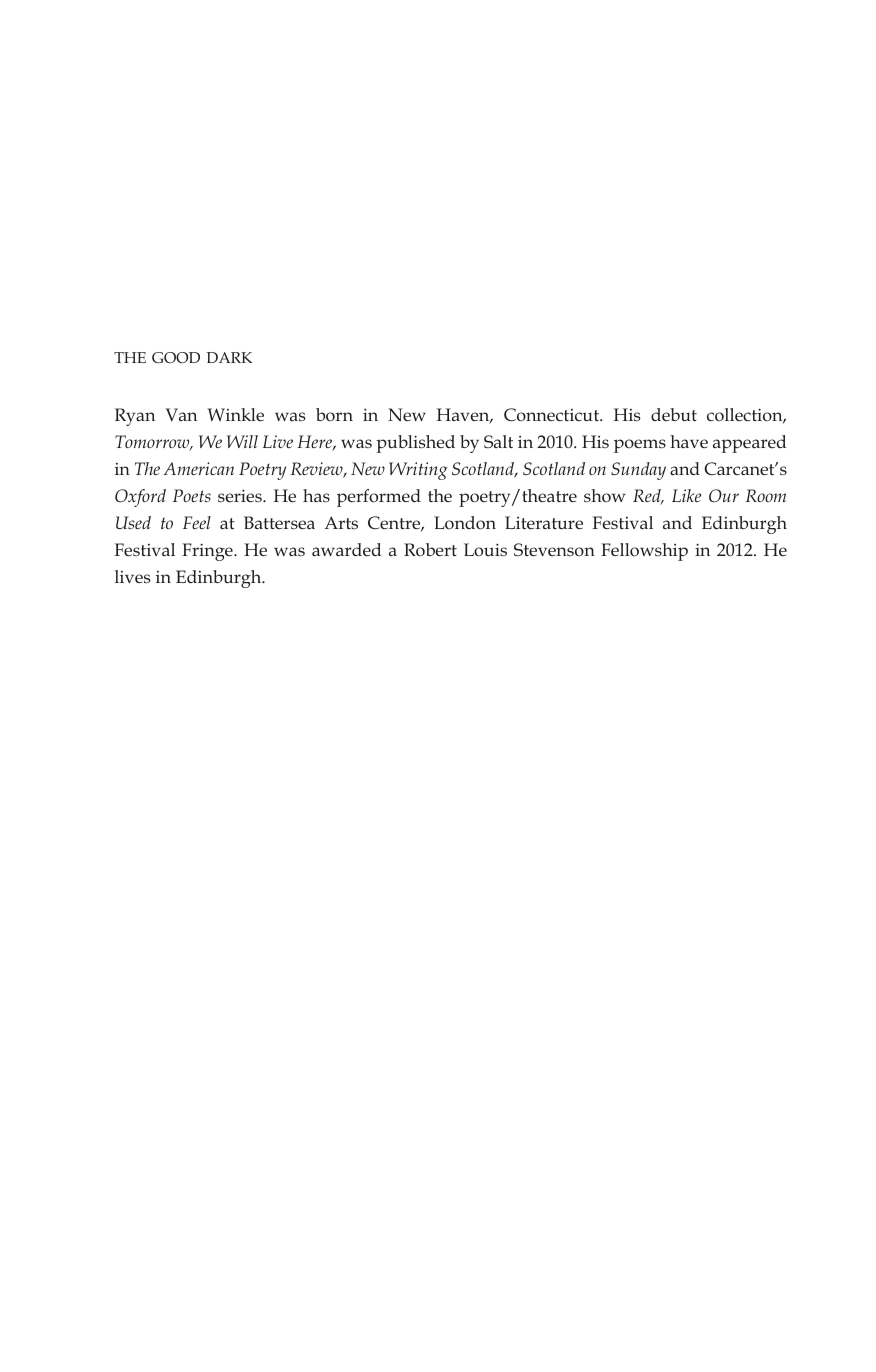  Describe the element at coordinates (640, 446) in the screenshot. I see `poems` at that location.
